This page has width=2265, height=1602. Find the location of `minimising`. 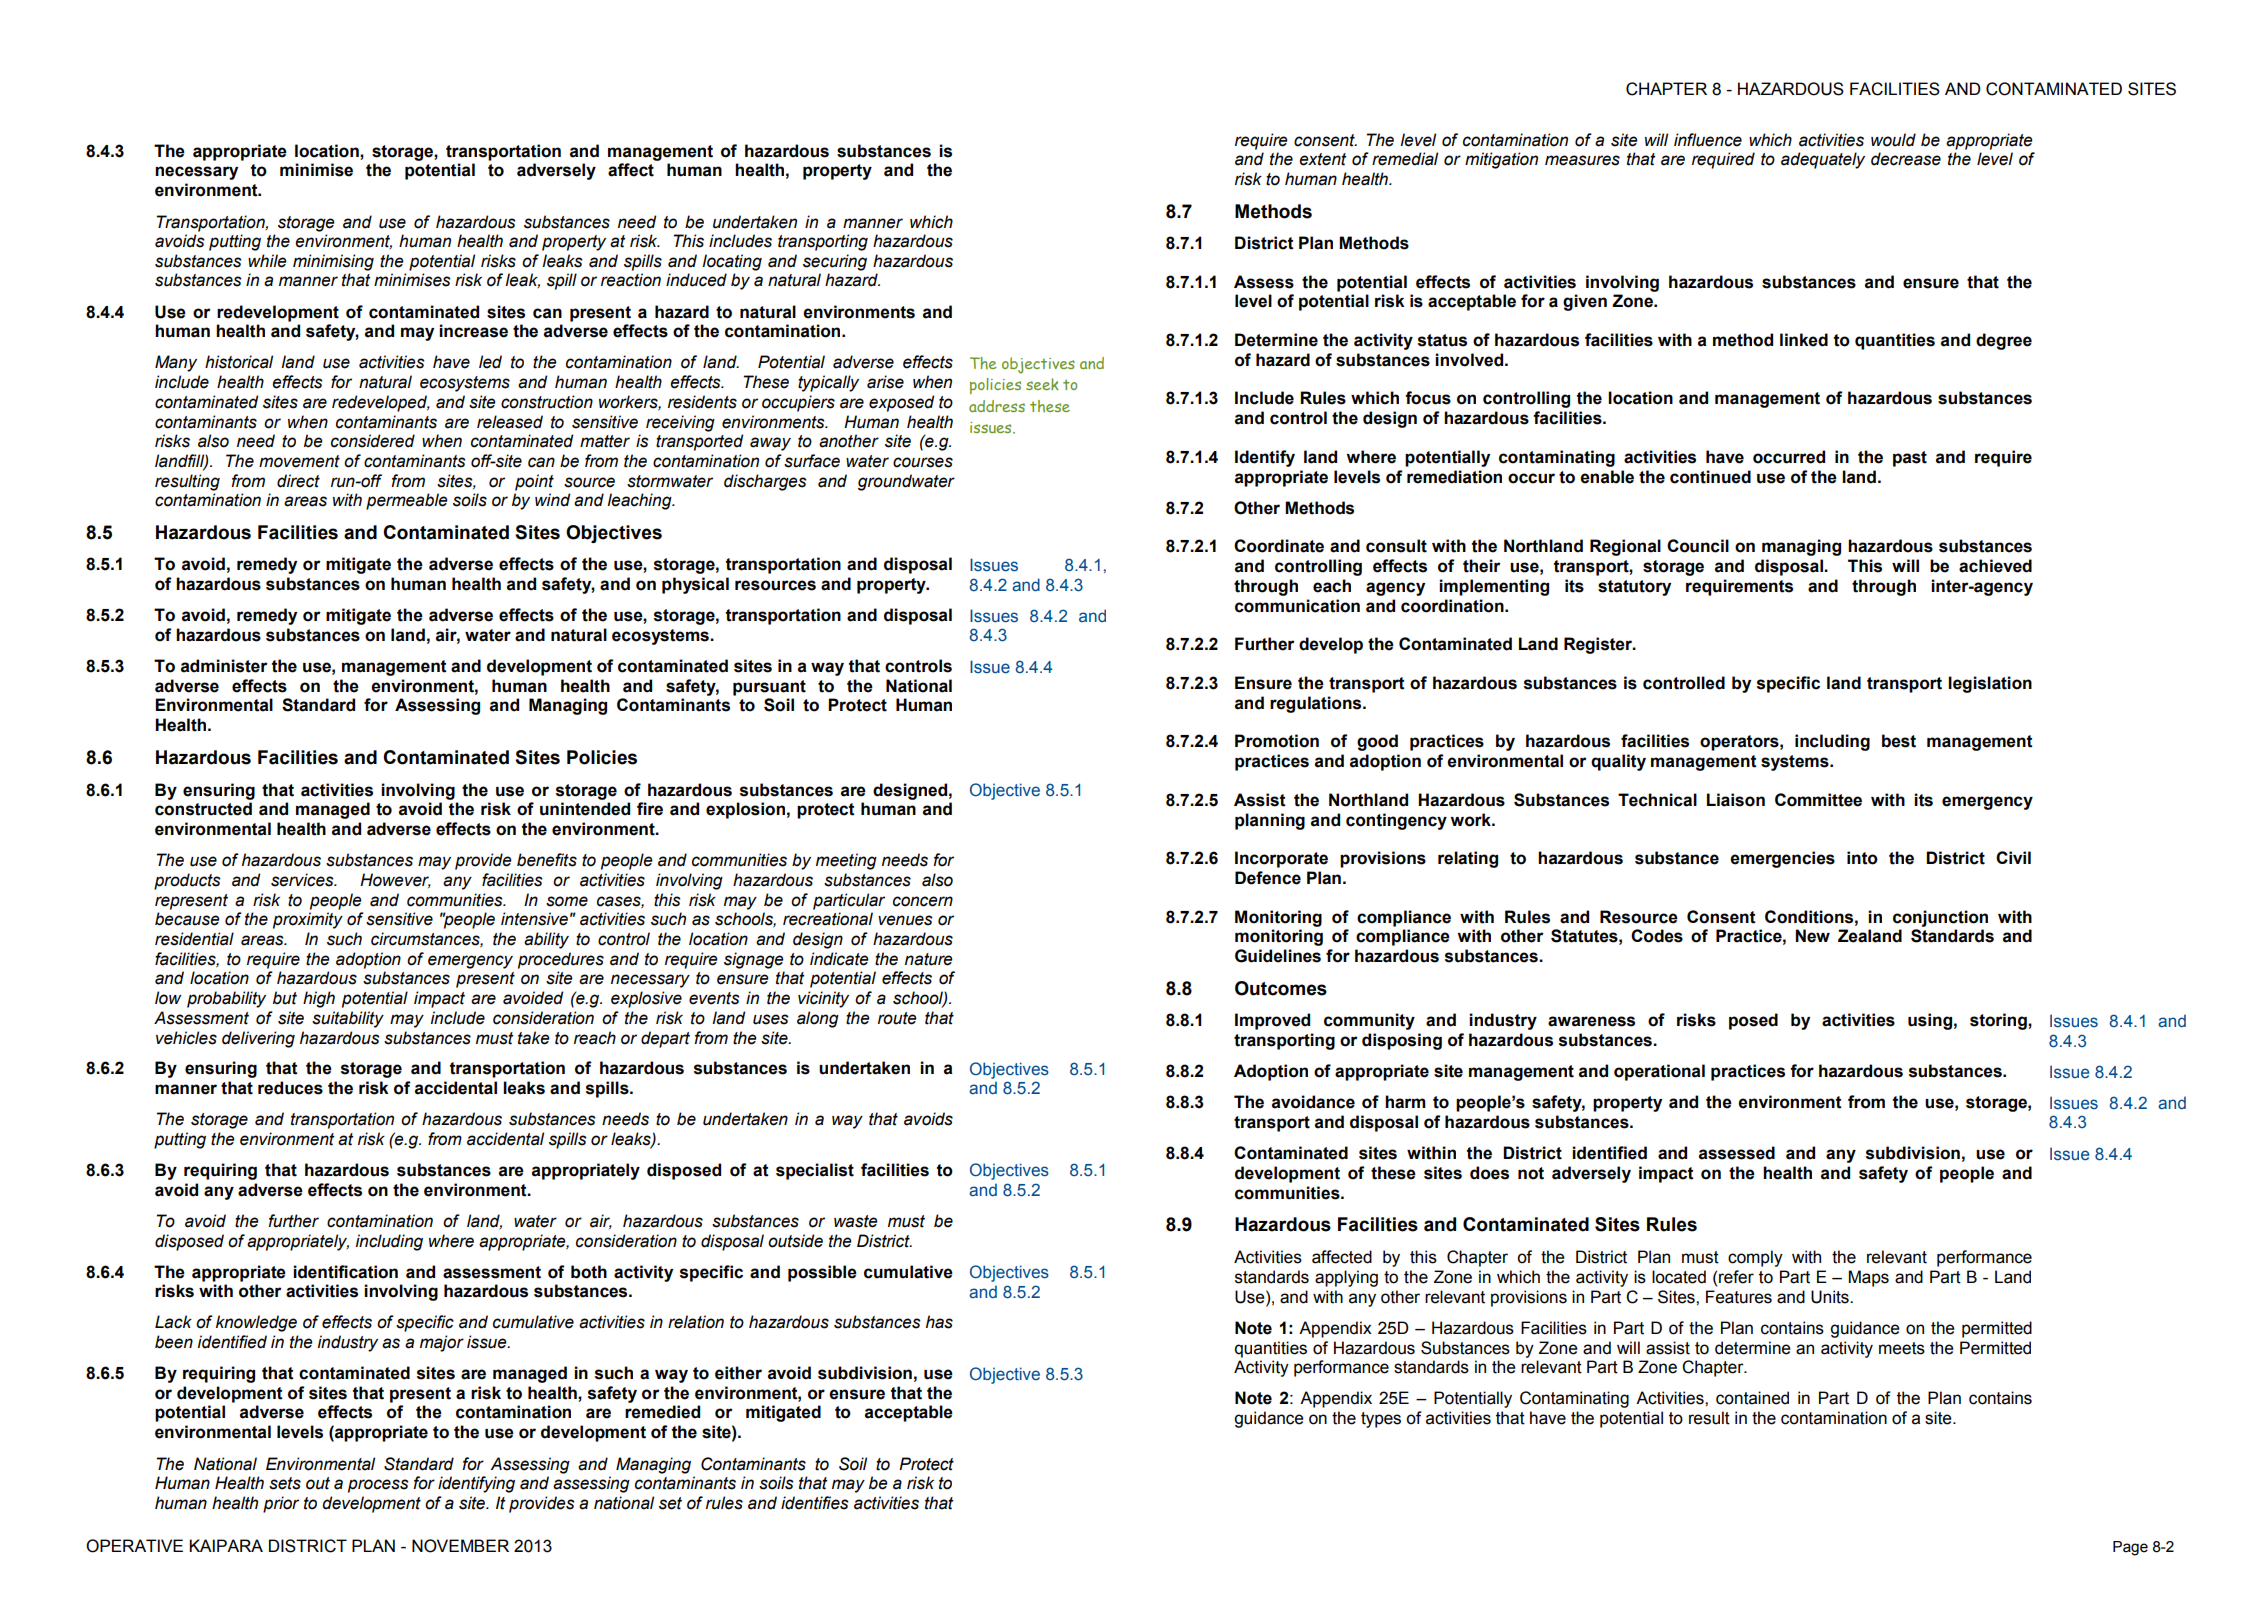

minimising is located at coordinates (333, 262).
